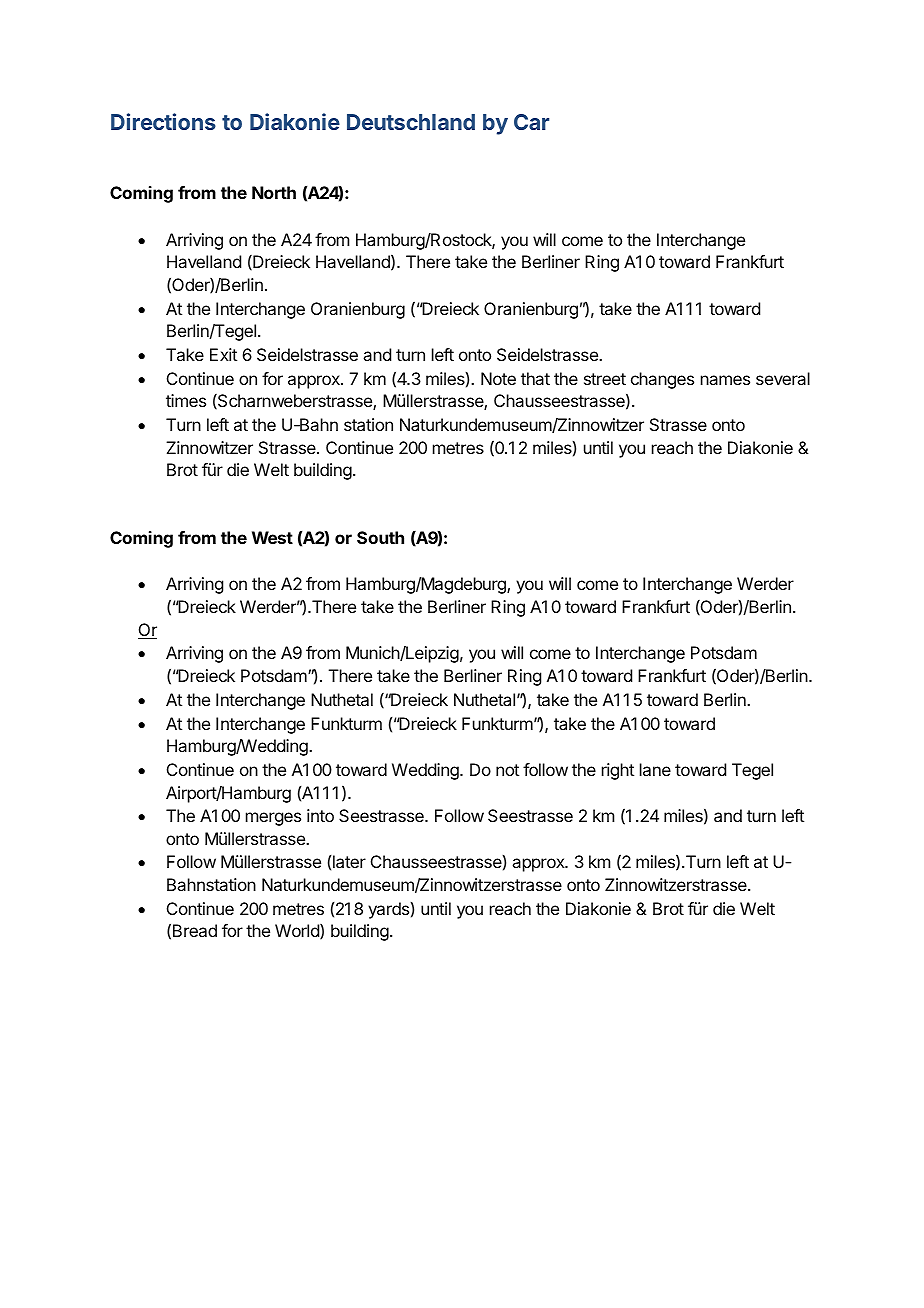 This screenshot has width=924, height=1308. I want to click on South, so click(380, 537).
